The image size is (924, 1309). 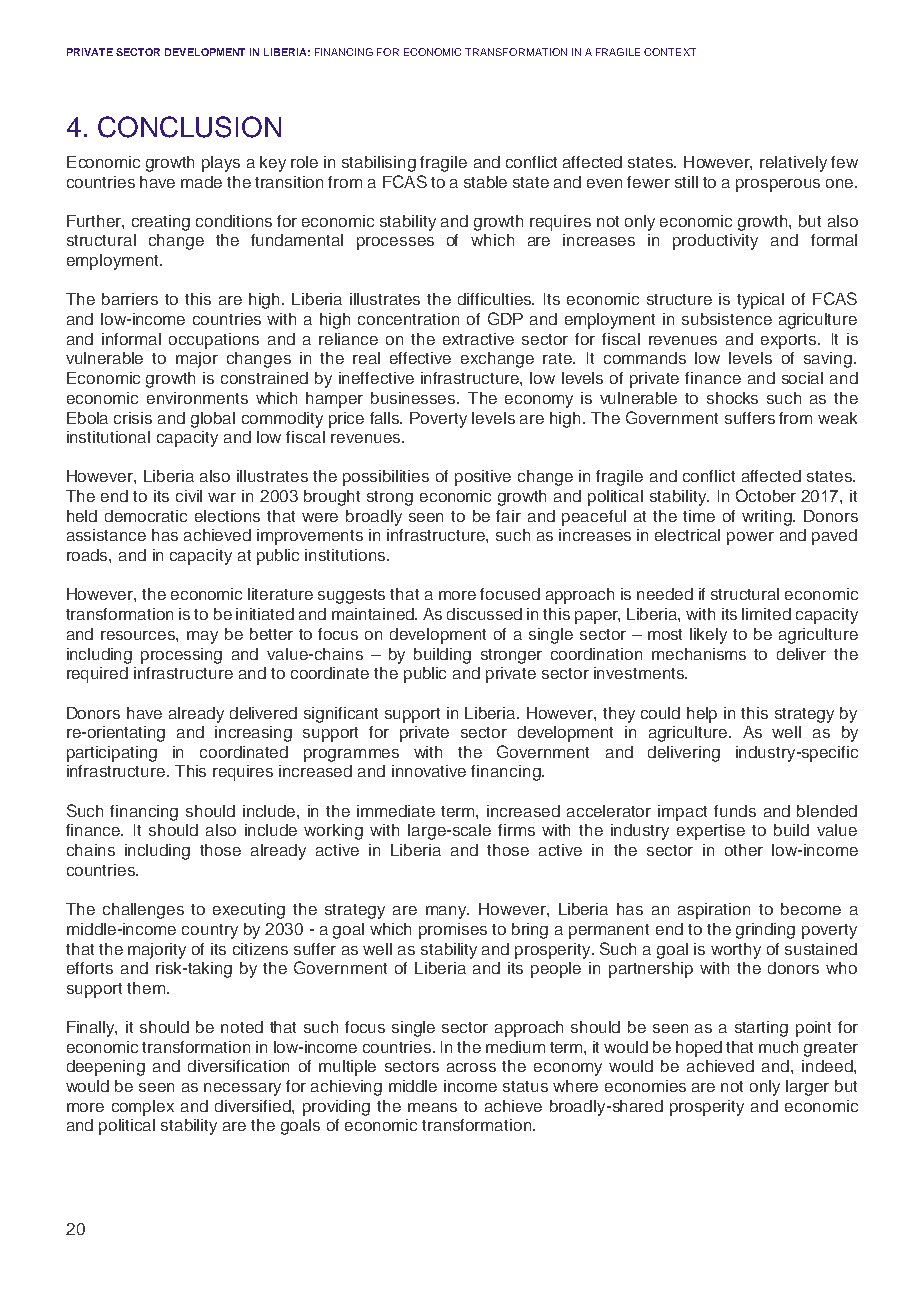 I want to click on CONCLUSION, so click(x=189, y=127).
